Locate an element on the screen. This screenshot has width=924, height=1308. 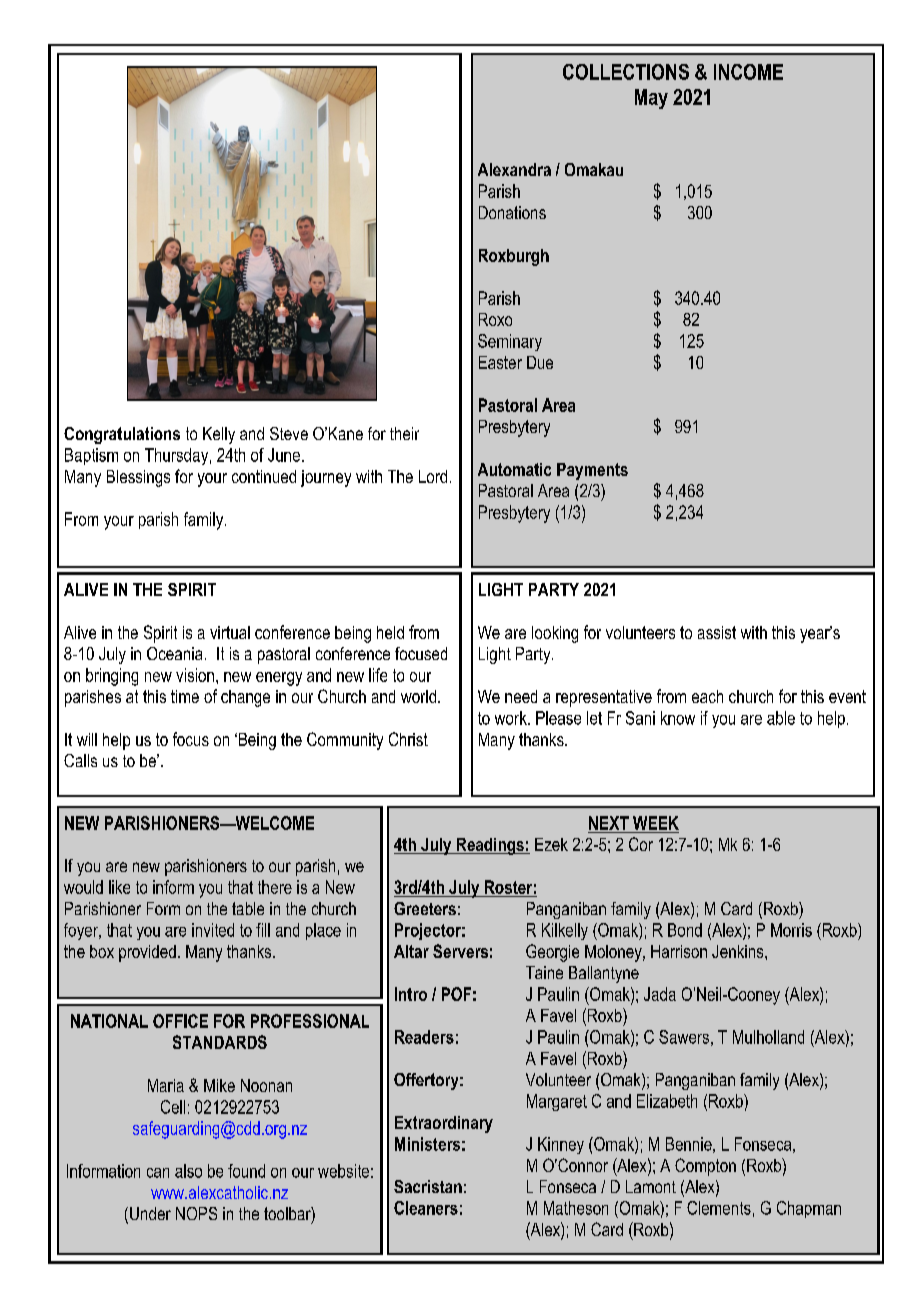
held is located at coordinates (390, 632).
